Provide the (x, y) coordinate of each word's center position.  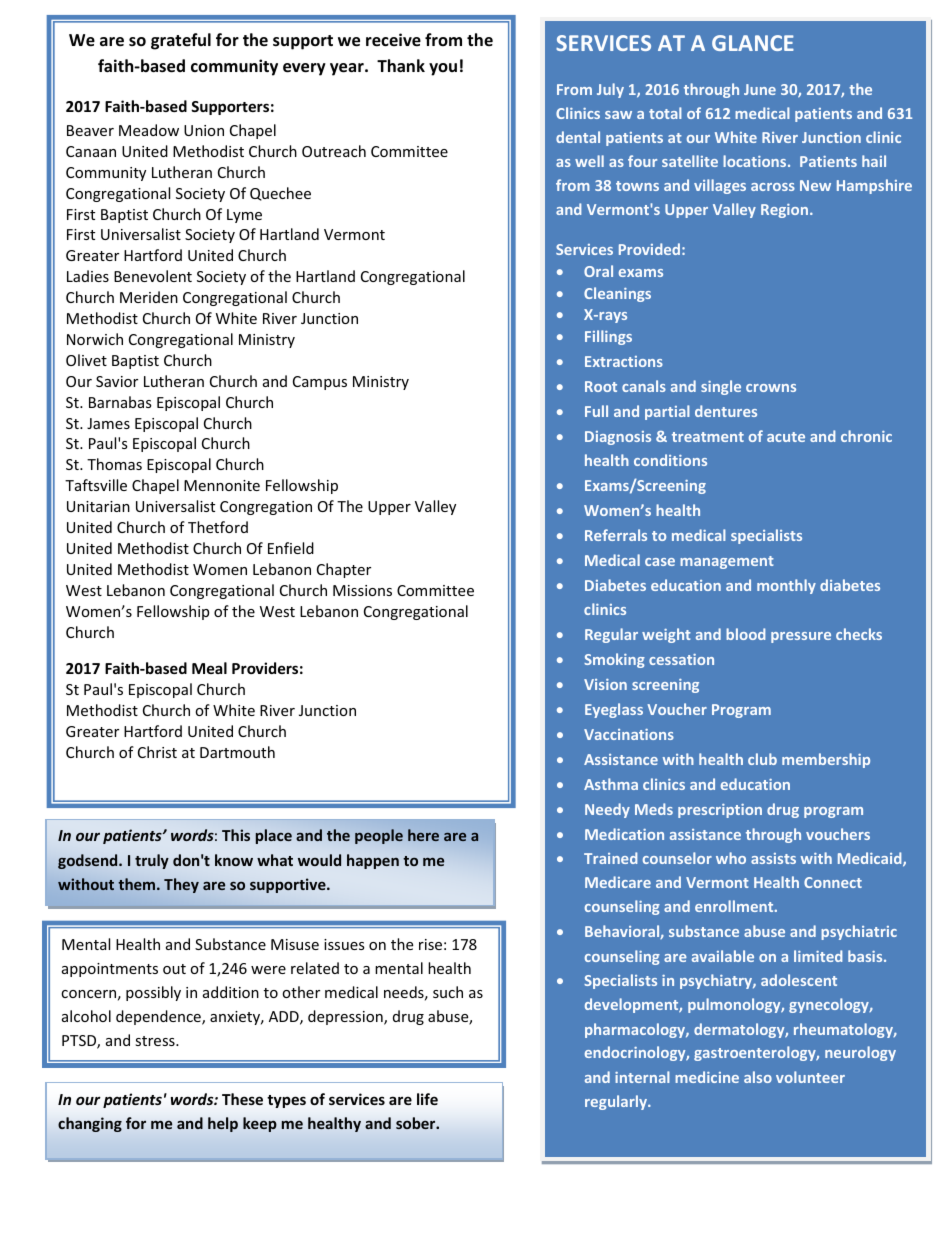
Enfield (291, 548)
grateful (181, 41)
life (427, 1099)
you (443, 69)
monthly (786, 586)
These (242, 1099)
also (758, 1077)
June (760, 89)
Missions (362, 590)
